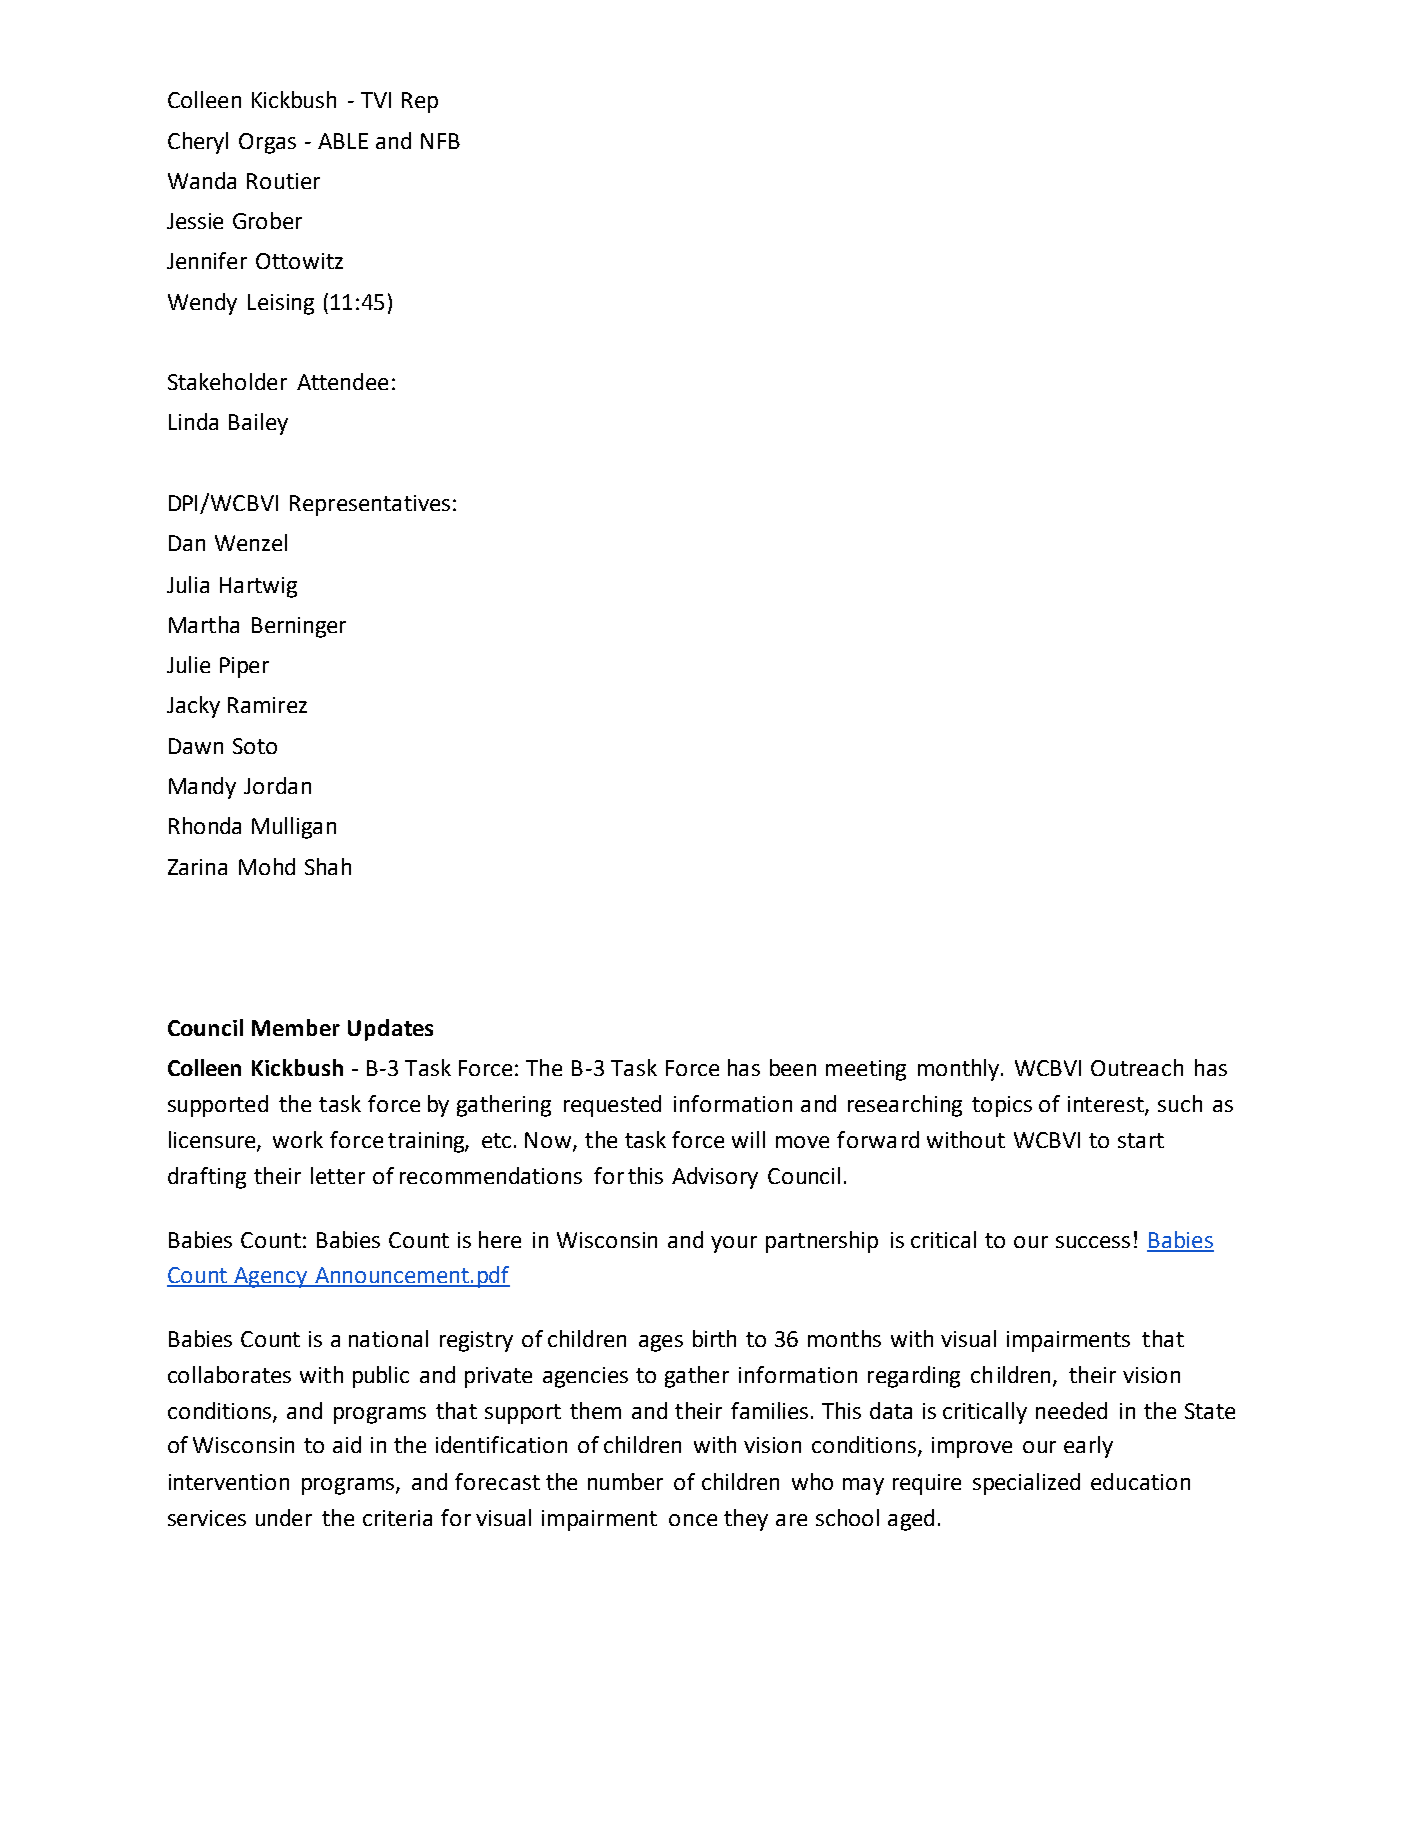 The image size is (1415, 1831). Describe the element at coordinates (258, 424) in the page. I see `Bailey` at that location.
